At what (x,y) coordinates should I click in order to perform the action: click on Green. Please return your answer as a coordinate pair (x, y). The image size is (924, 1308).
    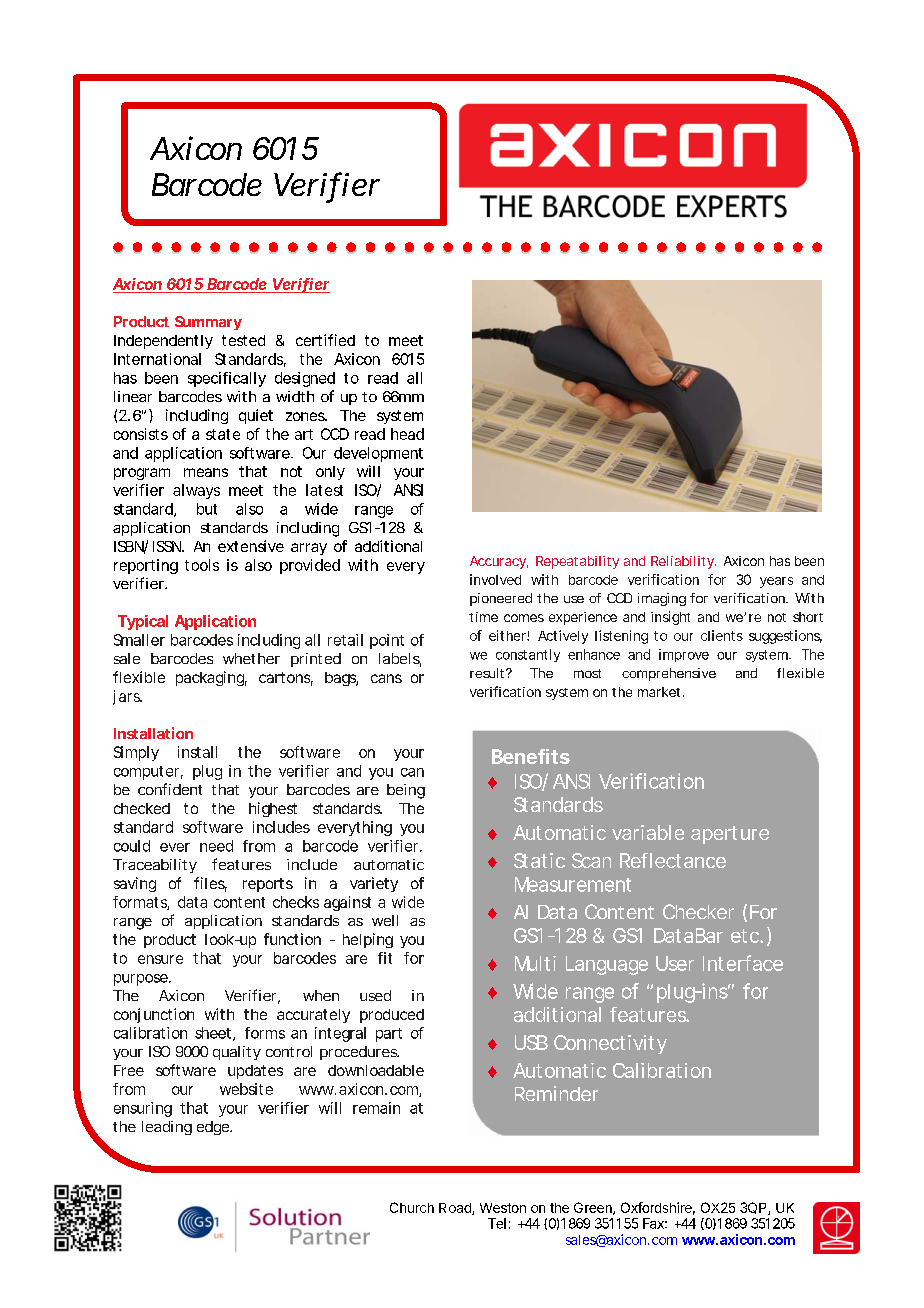
    Looking at the image, I should click on (594, 1208).
